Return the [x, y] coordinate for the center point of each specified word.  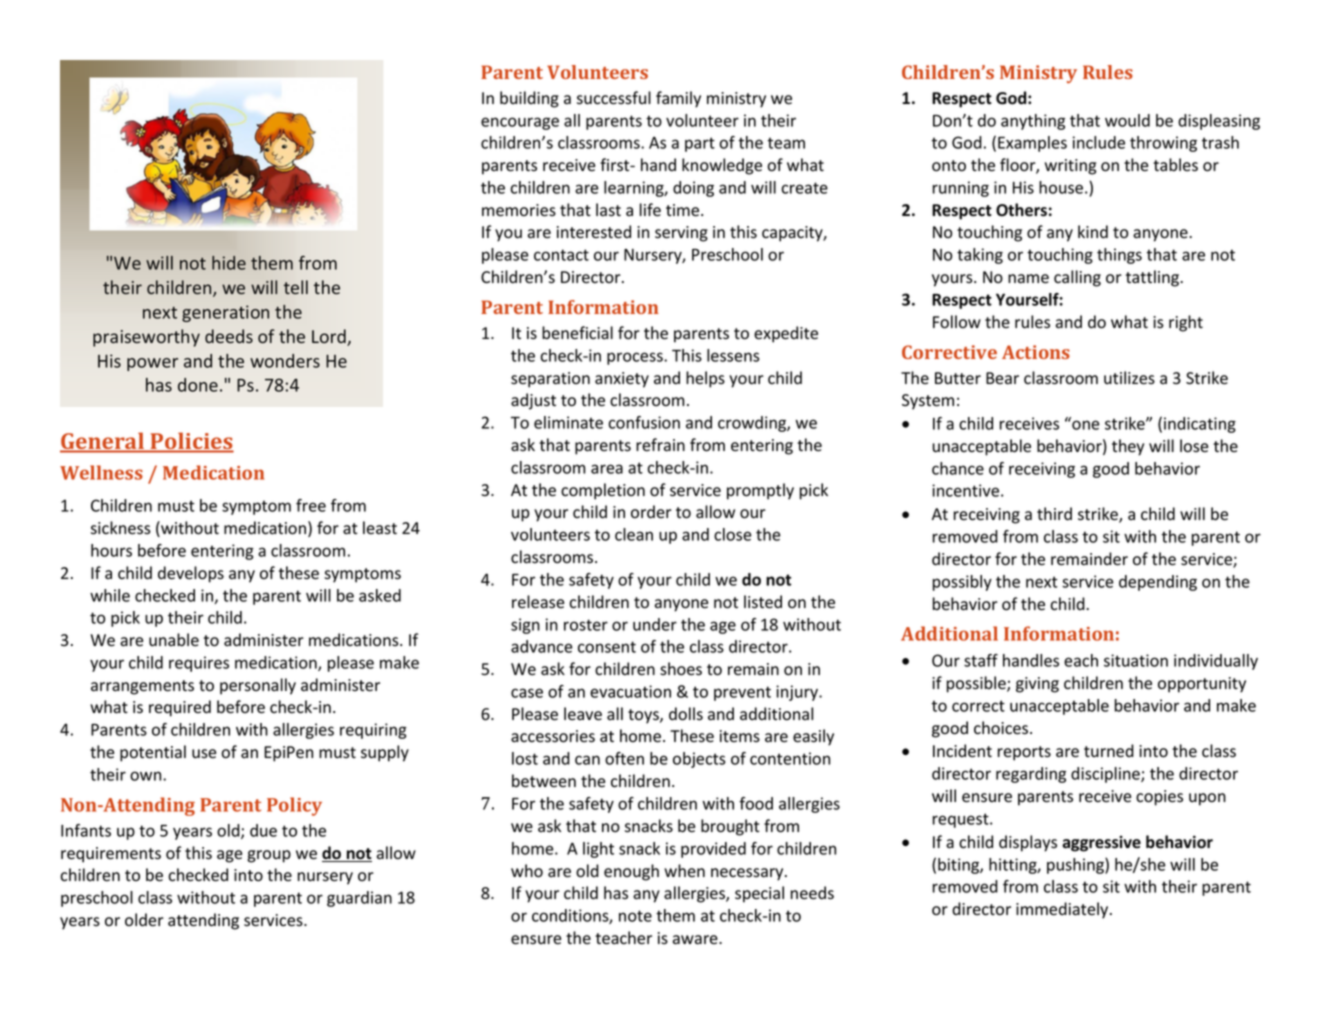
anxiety [622, 380]
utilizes [1129, 378]
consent [607, 647]
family [678, 99]
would [1127, 120]
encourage [520, 123]
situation [1136, 660]
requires [199, 664]
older [144, 920]
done [198, 385]
